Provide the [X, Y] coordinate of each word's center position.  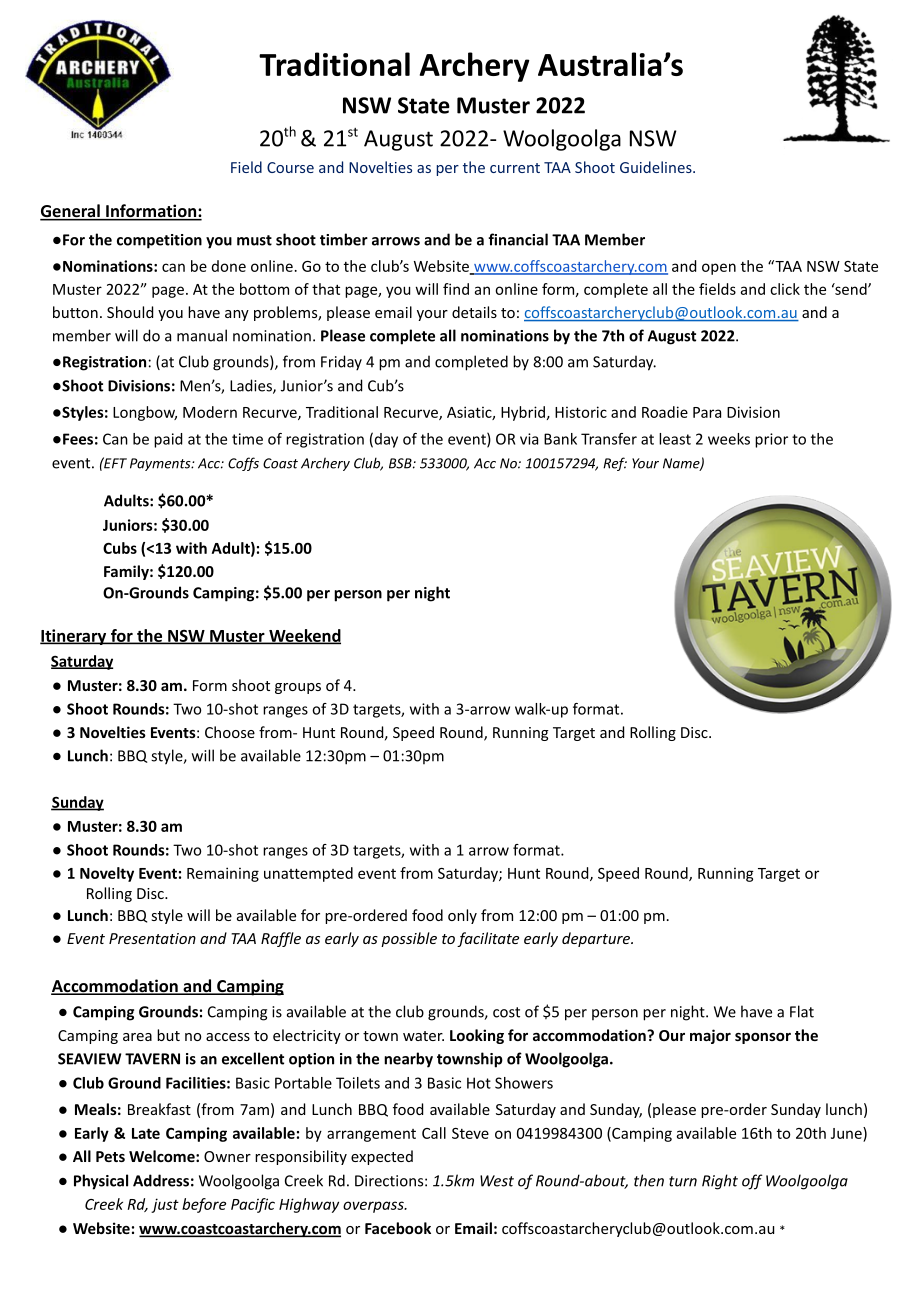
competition [159, 241]
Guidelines [657, 167]
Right [720, 1182]
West [497, 1181]
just [165, 1205]
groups [298, 688]
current [515, 168]
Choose [230, 732]
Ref [615, 464]
